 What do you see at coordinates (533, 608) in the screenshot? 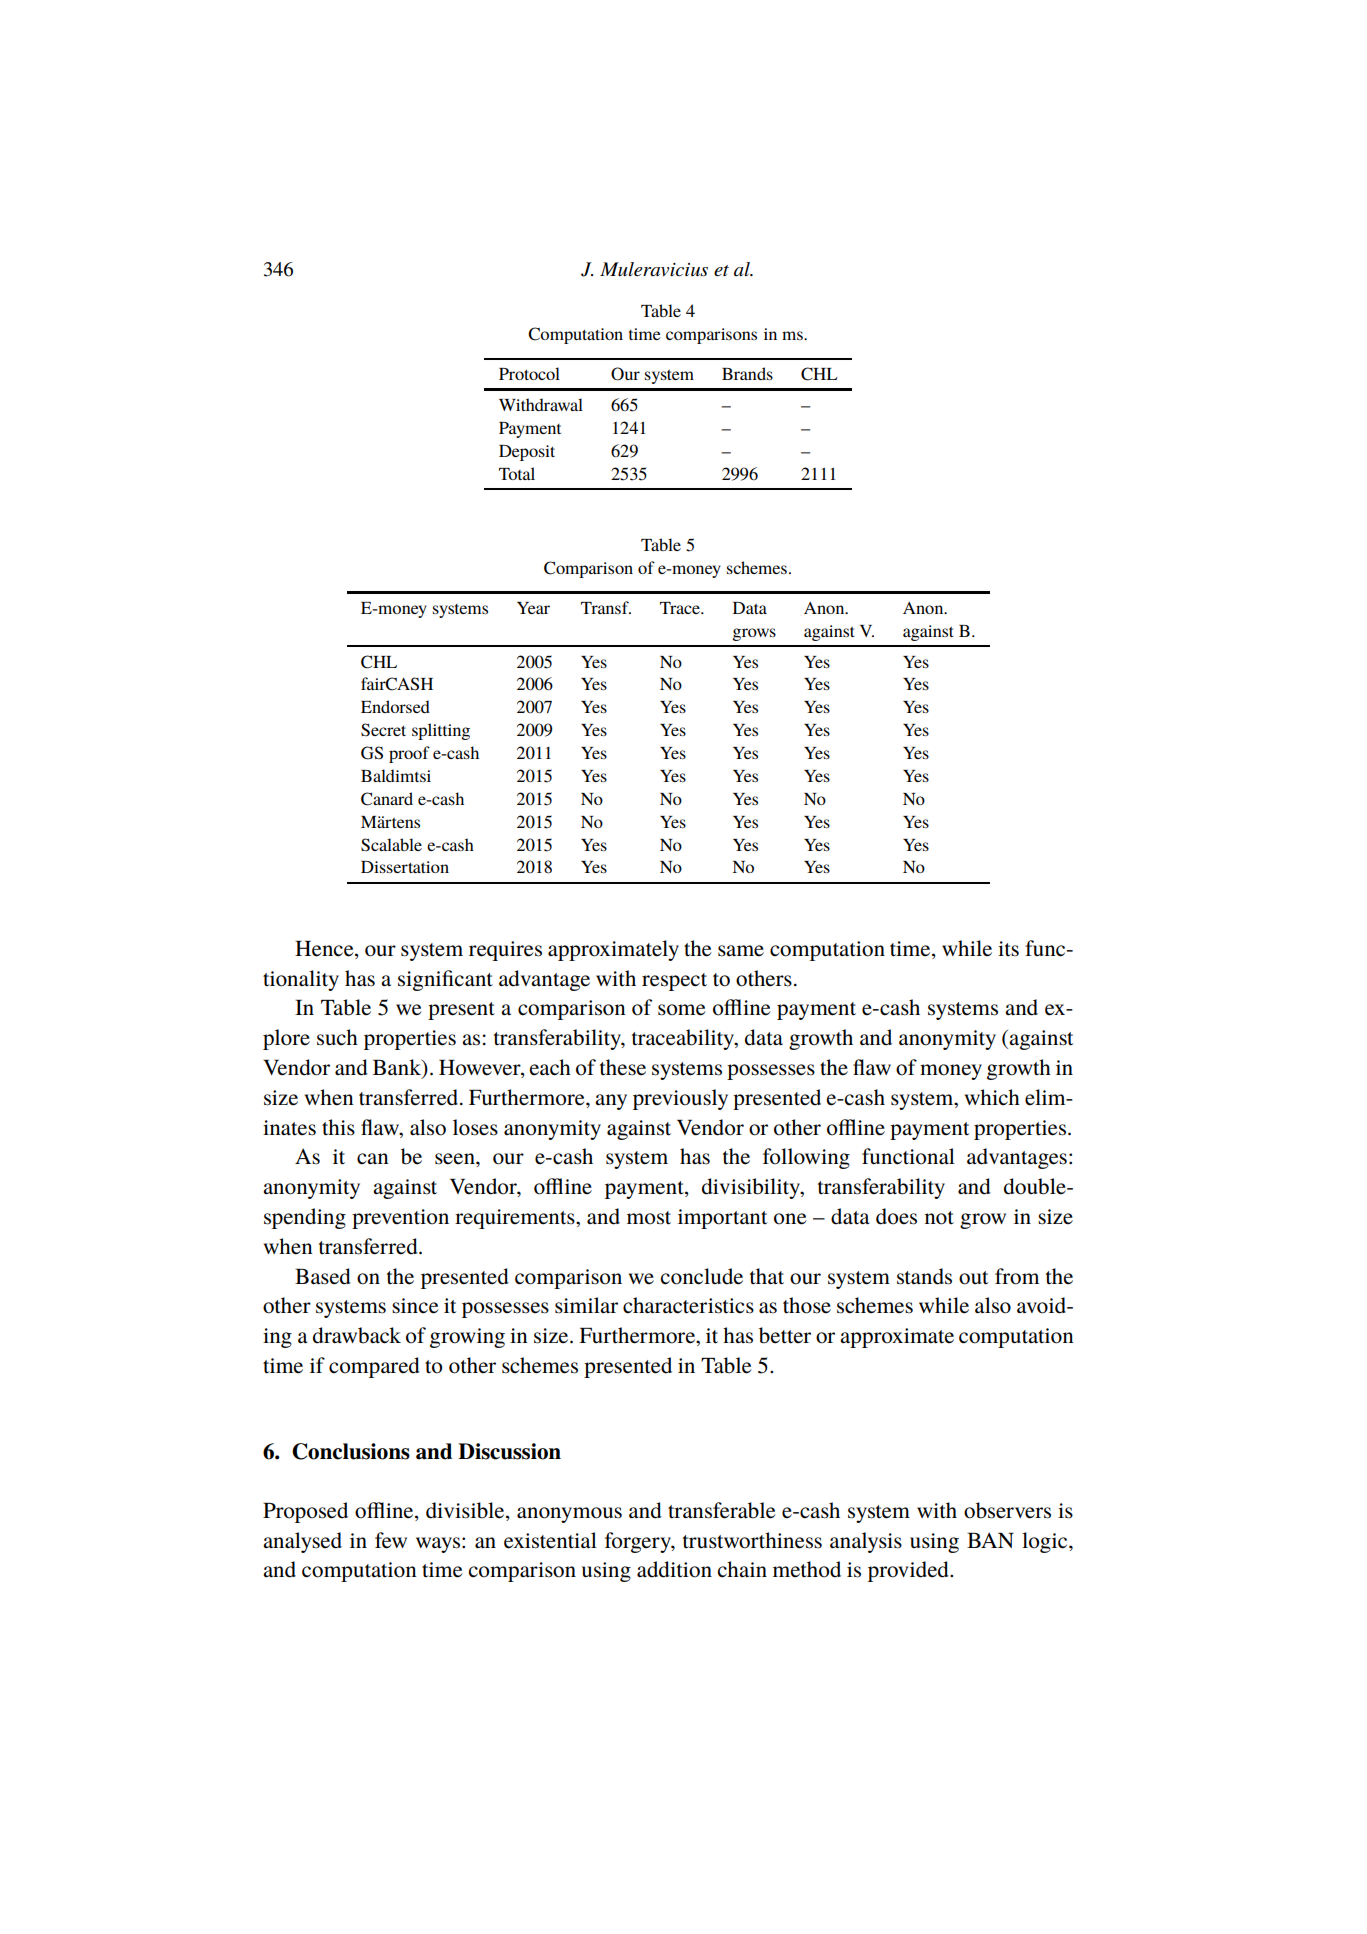
I see `Year` at bounding box center [533, 608].
